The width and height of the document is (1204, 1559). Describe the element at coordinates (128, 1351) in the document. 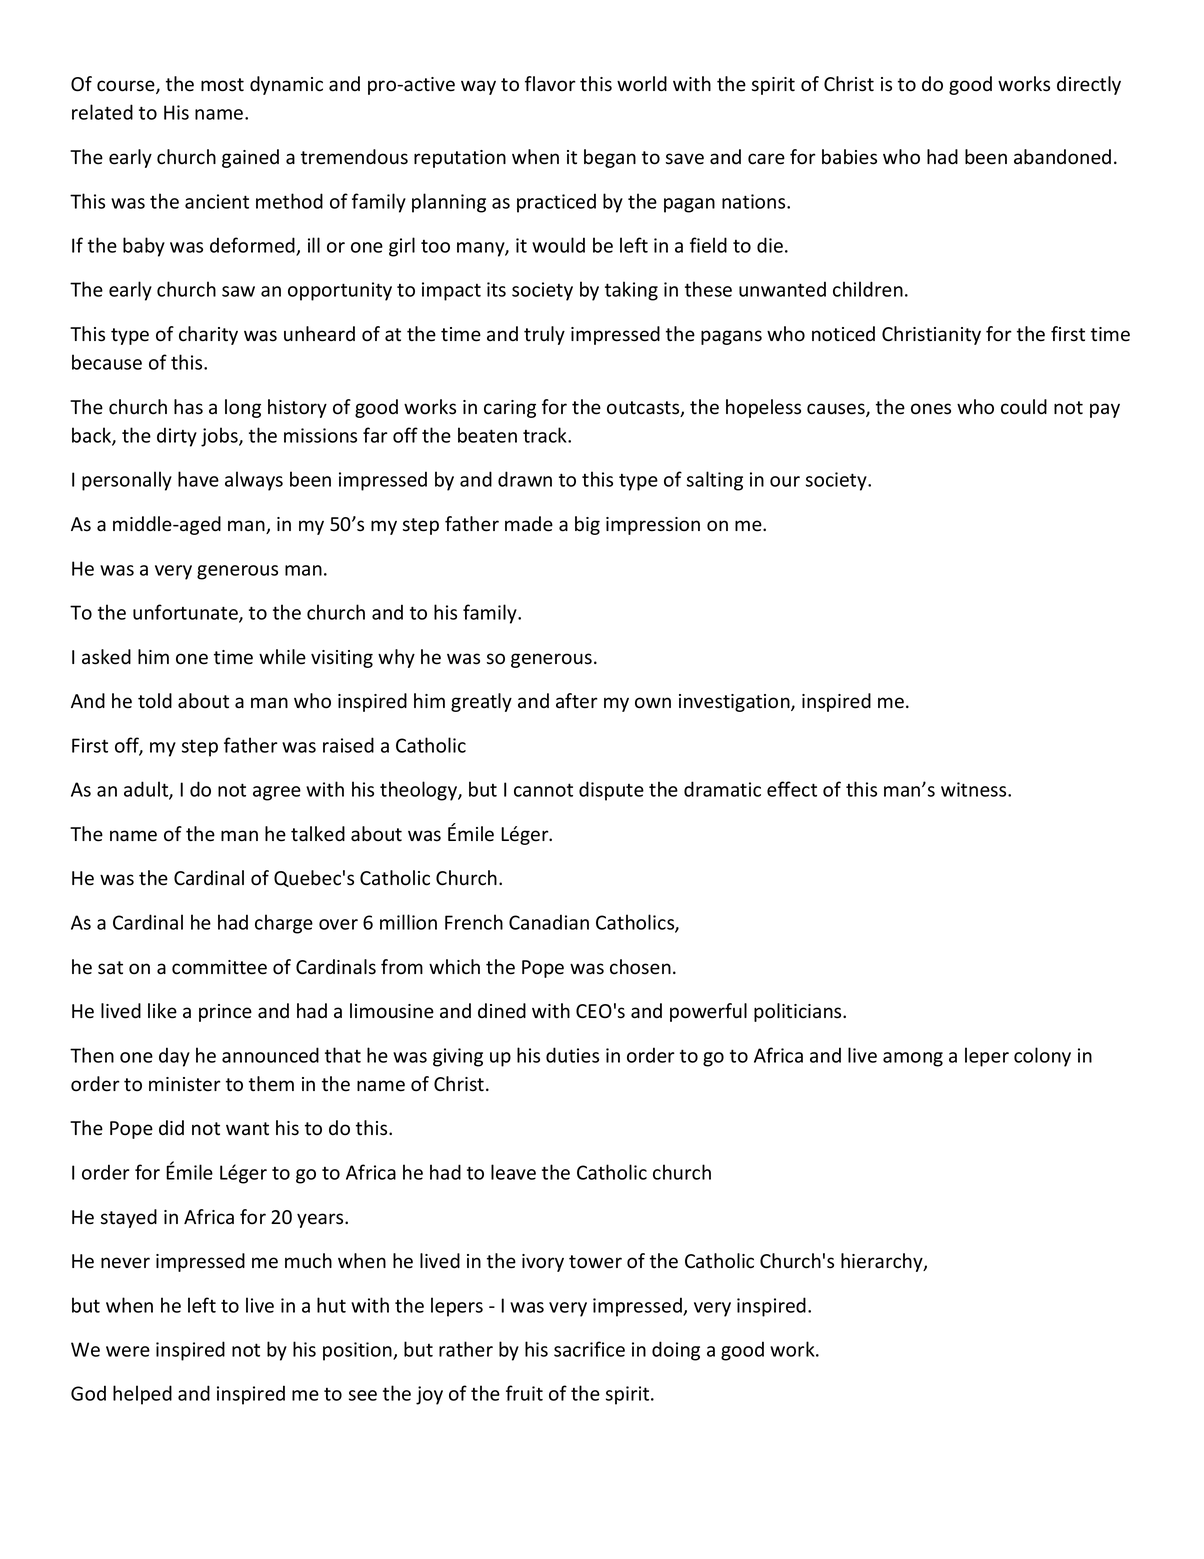

I see `were` at that location.
